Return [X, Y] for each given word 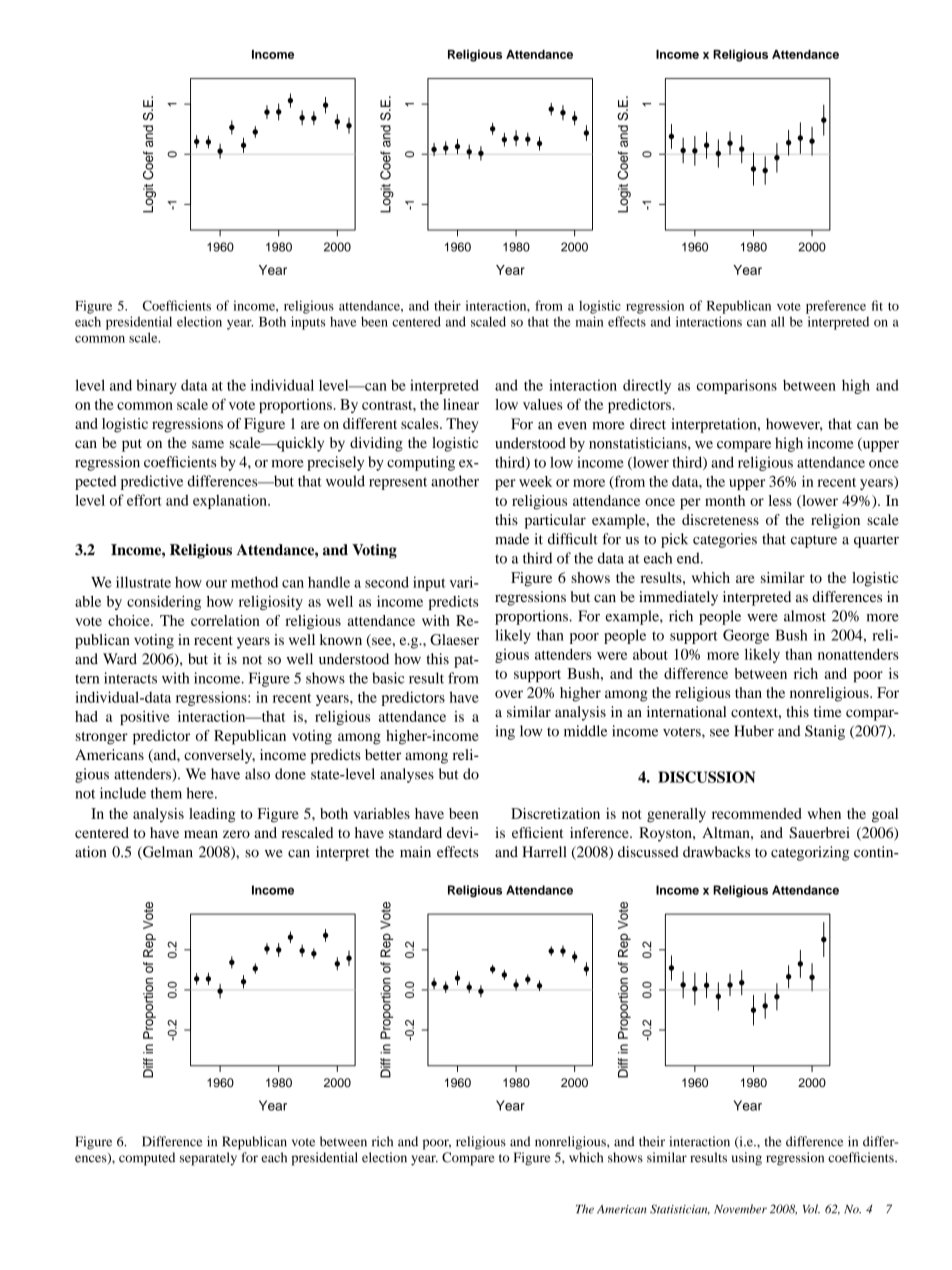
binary [156, 386]
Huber [754, 731]
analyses [407, 775]
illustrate [143, 582]
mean [201, 834]
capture [814, 541]
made [512, 539]
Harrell [544, 852]
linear [461, 404]
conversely [219, 756]
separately [208, 1159]
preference [836, 307]
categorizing [810, 853]
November [740, 1209]
